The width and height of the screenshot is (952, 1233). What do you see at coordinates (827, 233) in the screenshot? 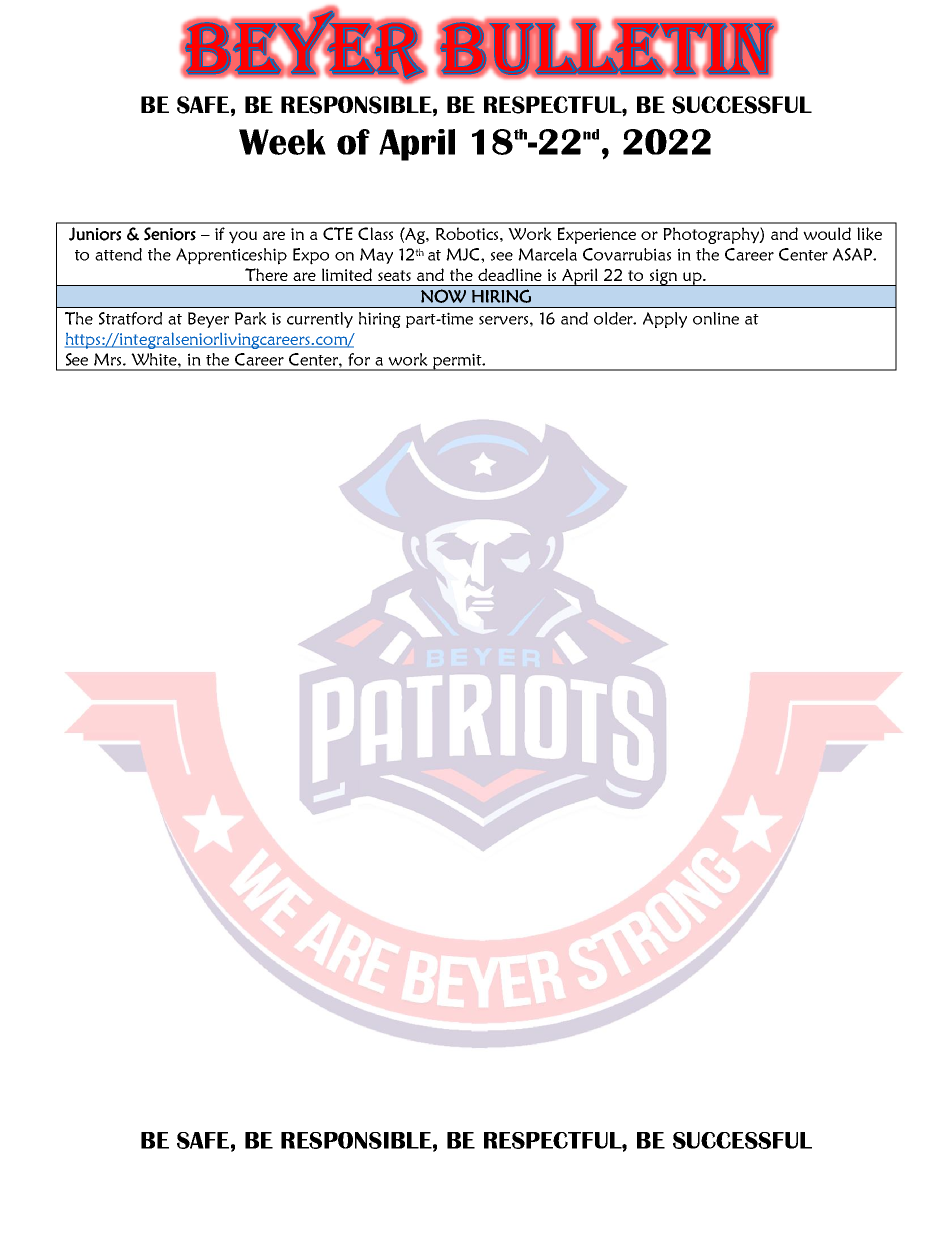
I see `would` at bounding box center [827, 233].
